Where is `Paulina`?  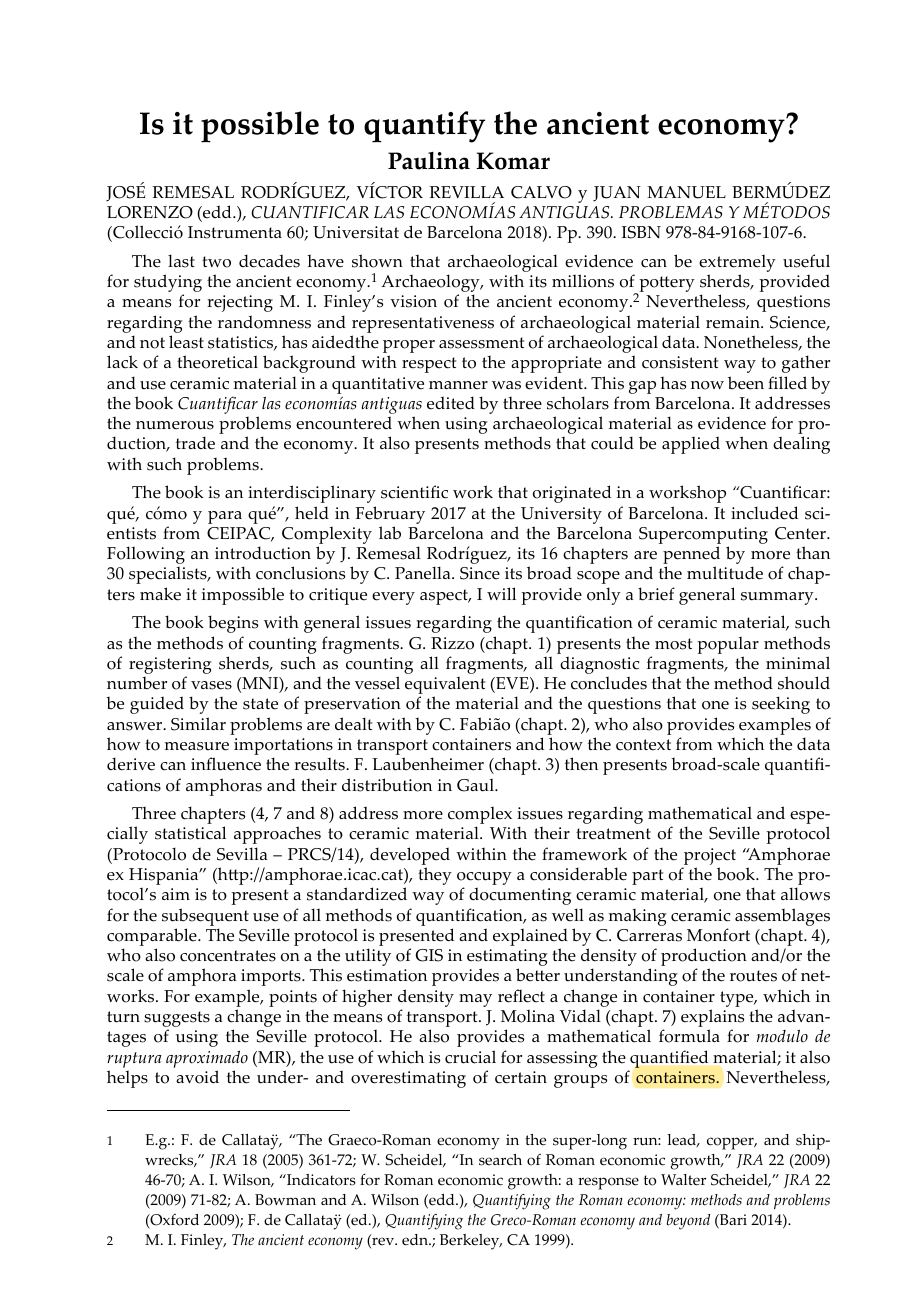 Paulina is located at coordinates (429, 161).
